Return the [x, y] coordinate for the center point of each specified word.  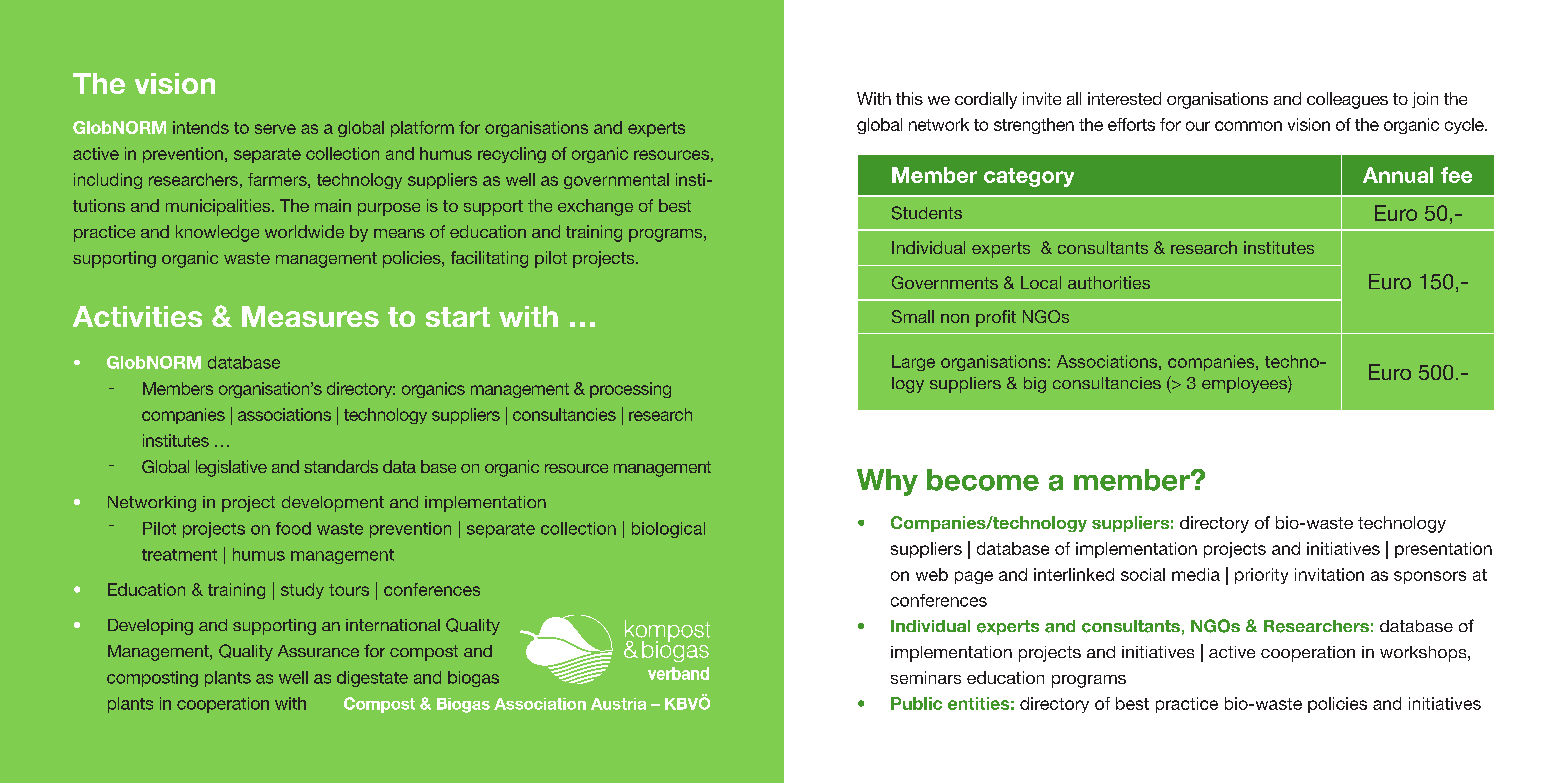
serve [275, 129]
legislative [231, 468]
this [909, 98]
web [932, 574]
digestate [372, 679]
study [302, 591]
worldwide [304, 231]
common [1248, 126]
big [1035, 385]
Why [887, 482]
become [983, 480]
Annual [1398, 175]
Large [913, 363]
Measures [310, 316]
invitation [1329, 574]
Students [927, 213]
